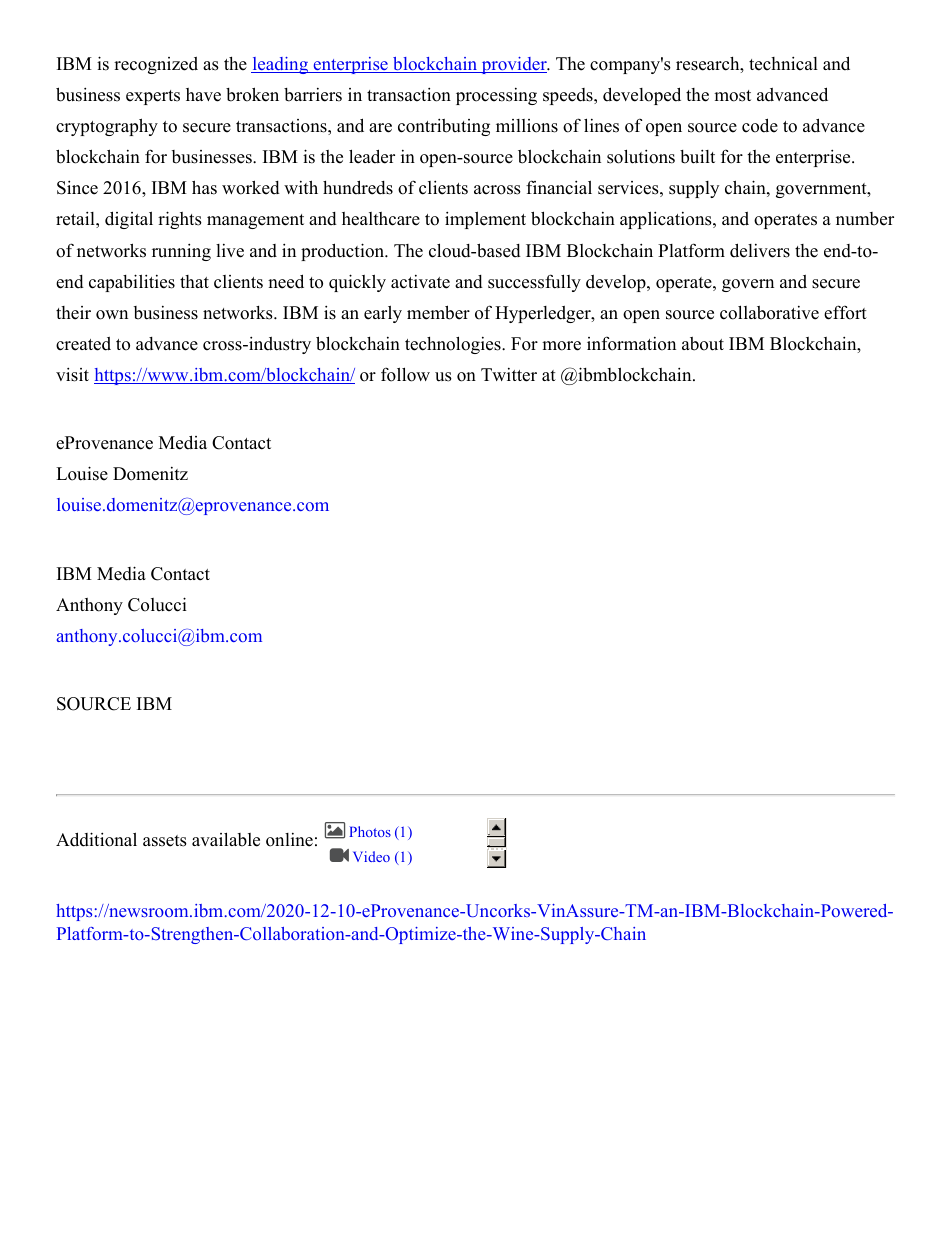 Image resolution: width=952 pixels, height=1233 pixels. What do you see at coordinates (370, 831) in the screenshot?
I see `Photos` at bounding box center [370, 831].
